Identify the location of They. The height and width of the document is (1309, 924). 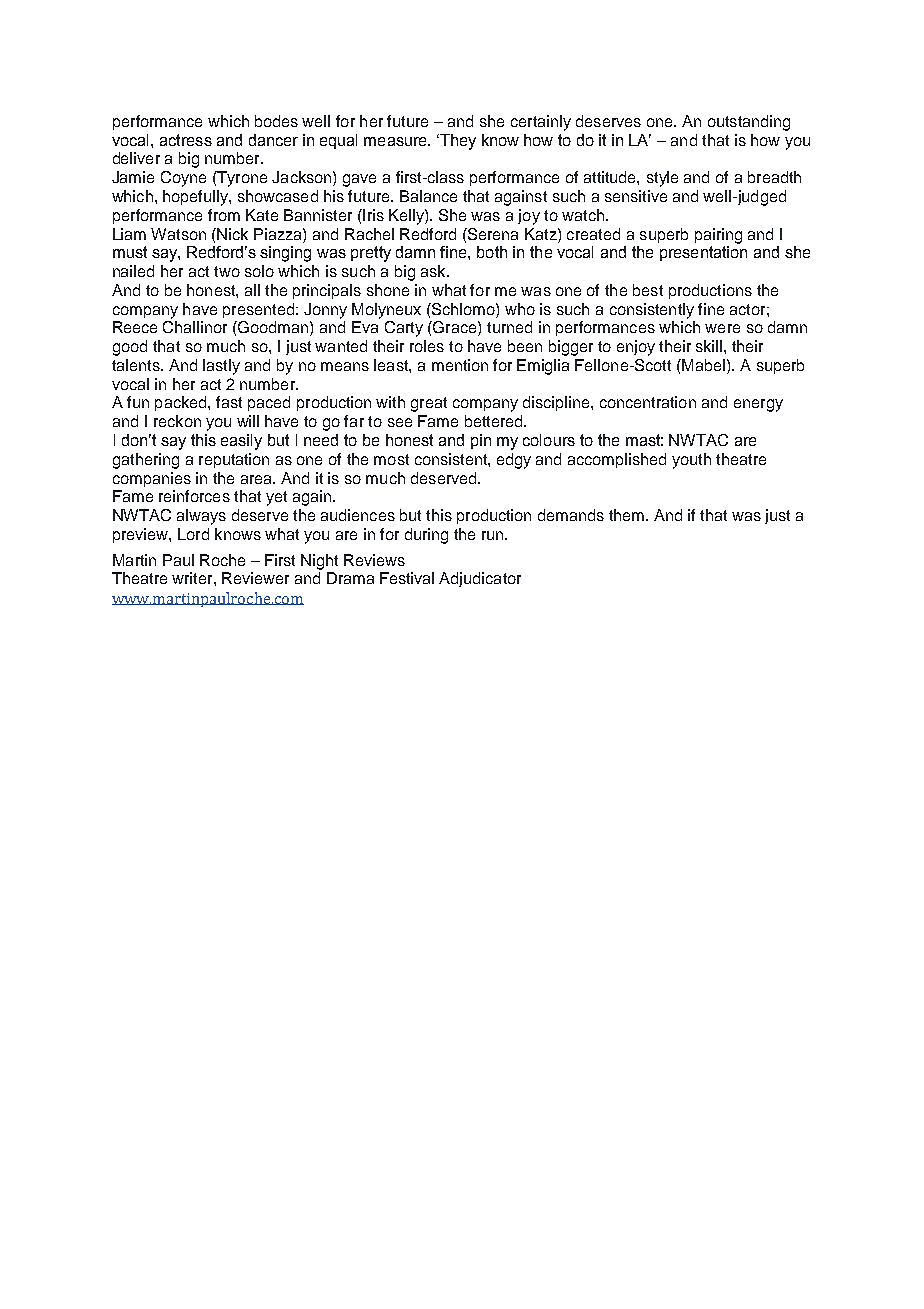
(457, 142).
